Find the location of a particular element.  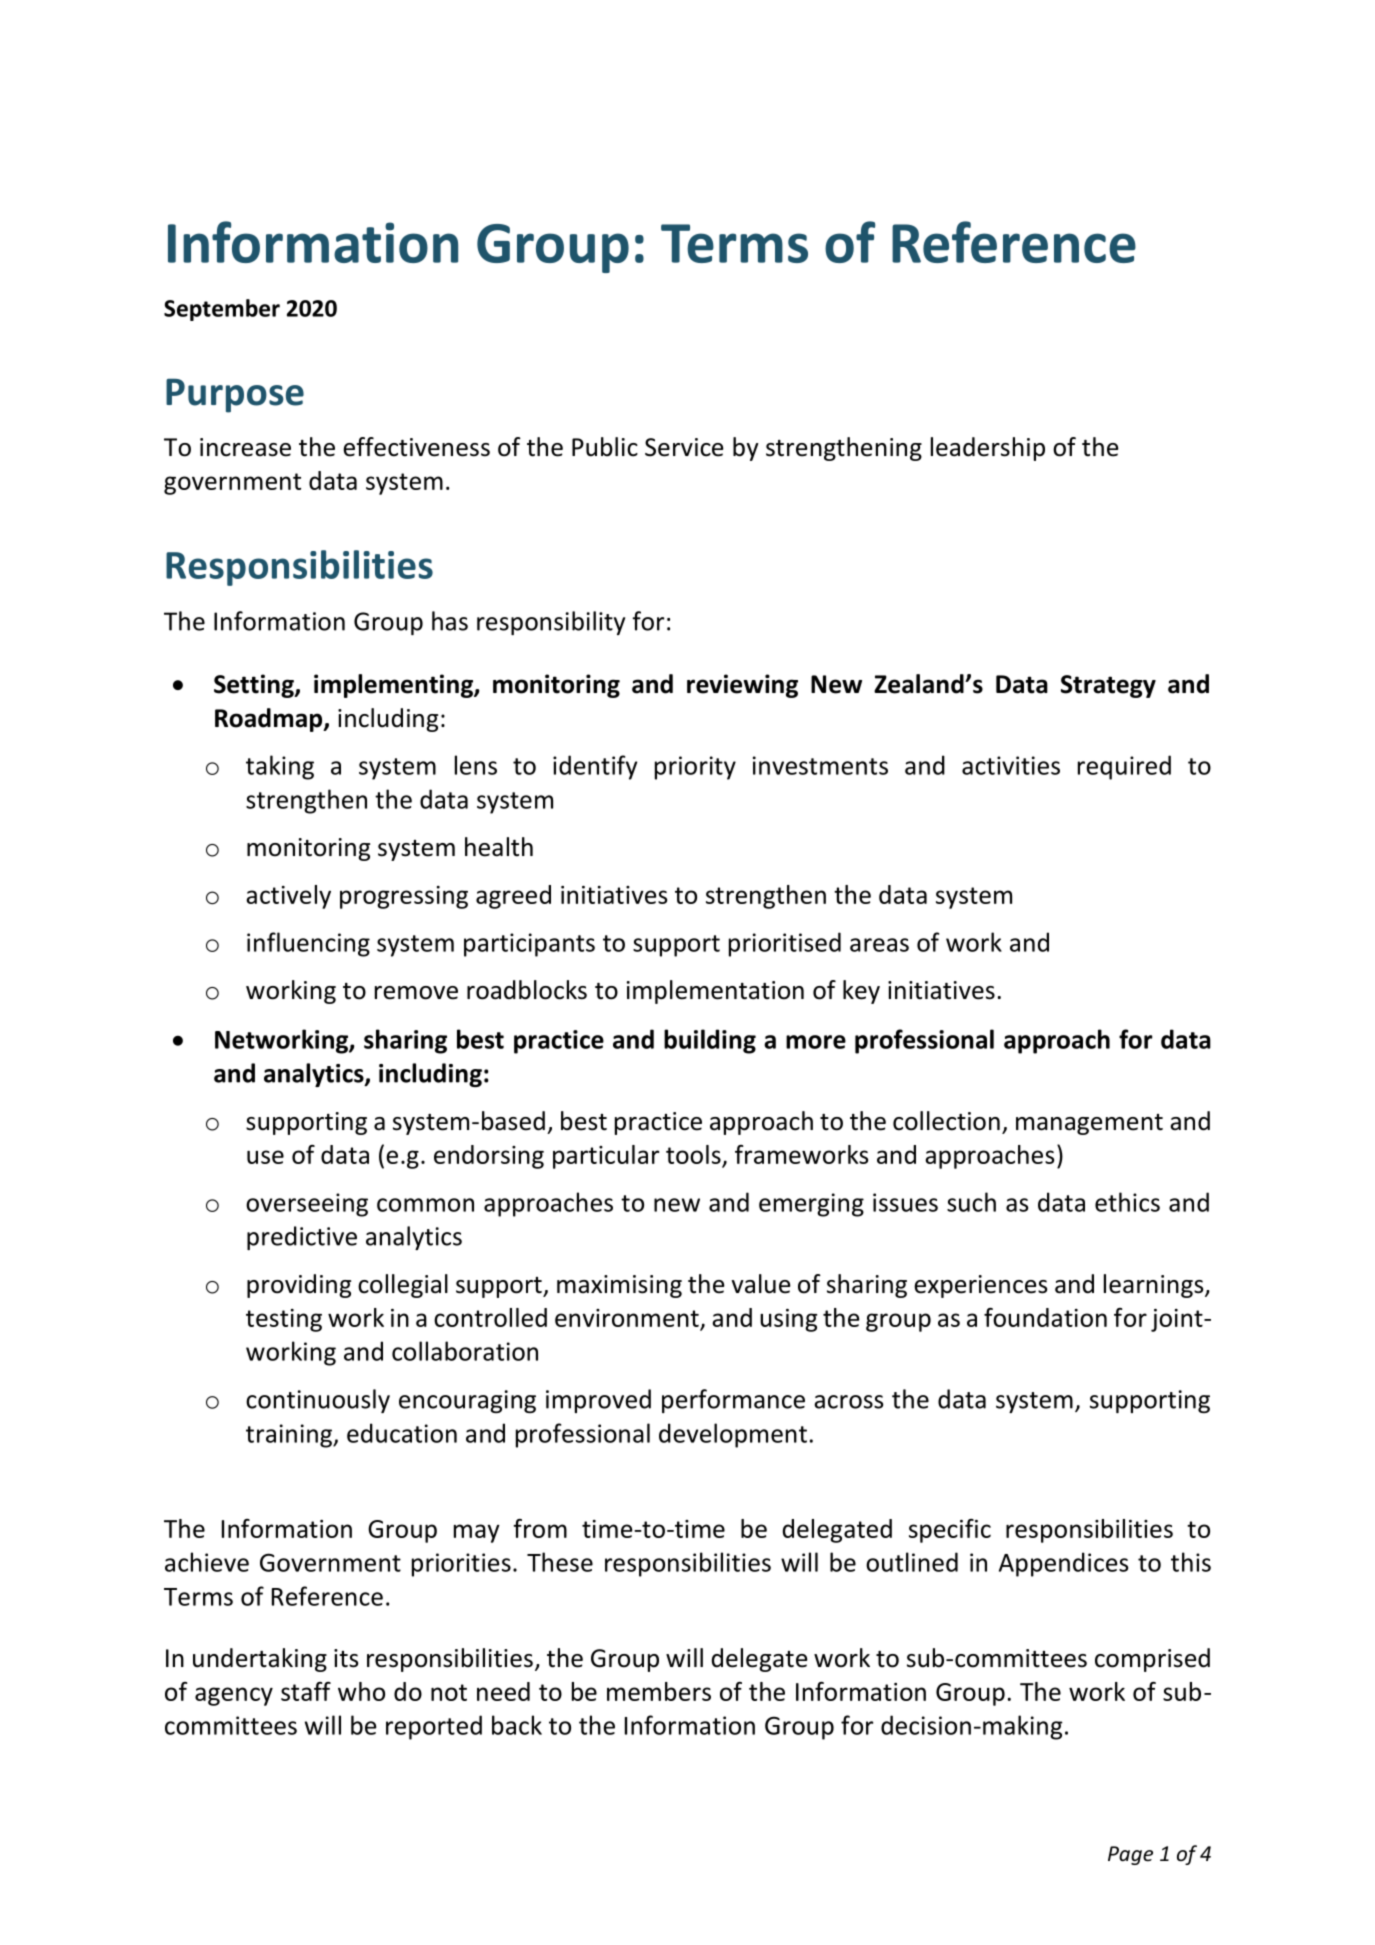

tools is located at coordinates (693, 1154).
